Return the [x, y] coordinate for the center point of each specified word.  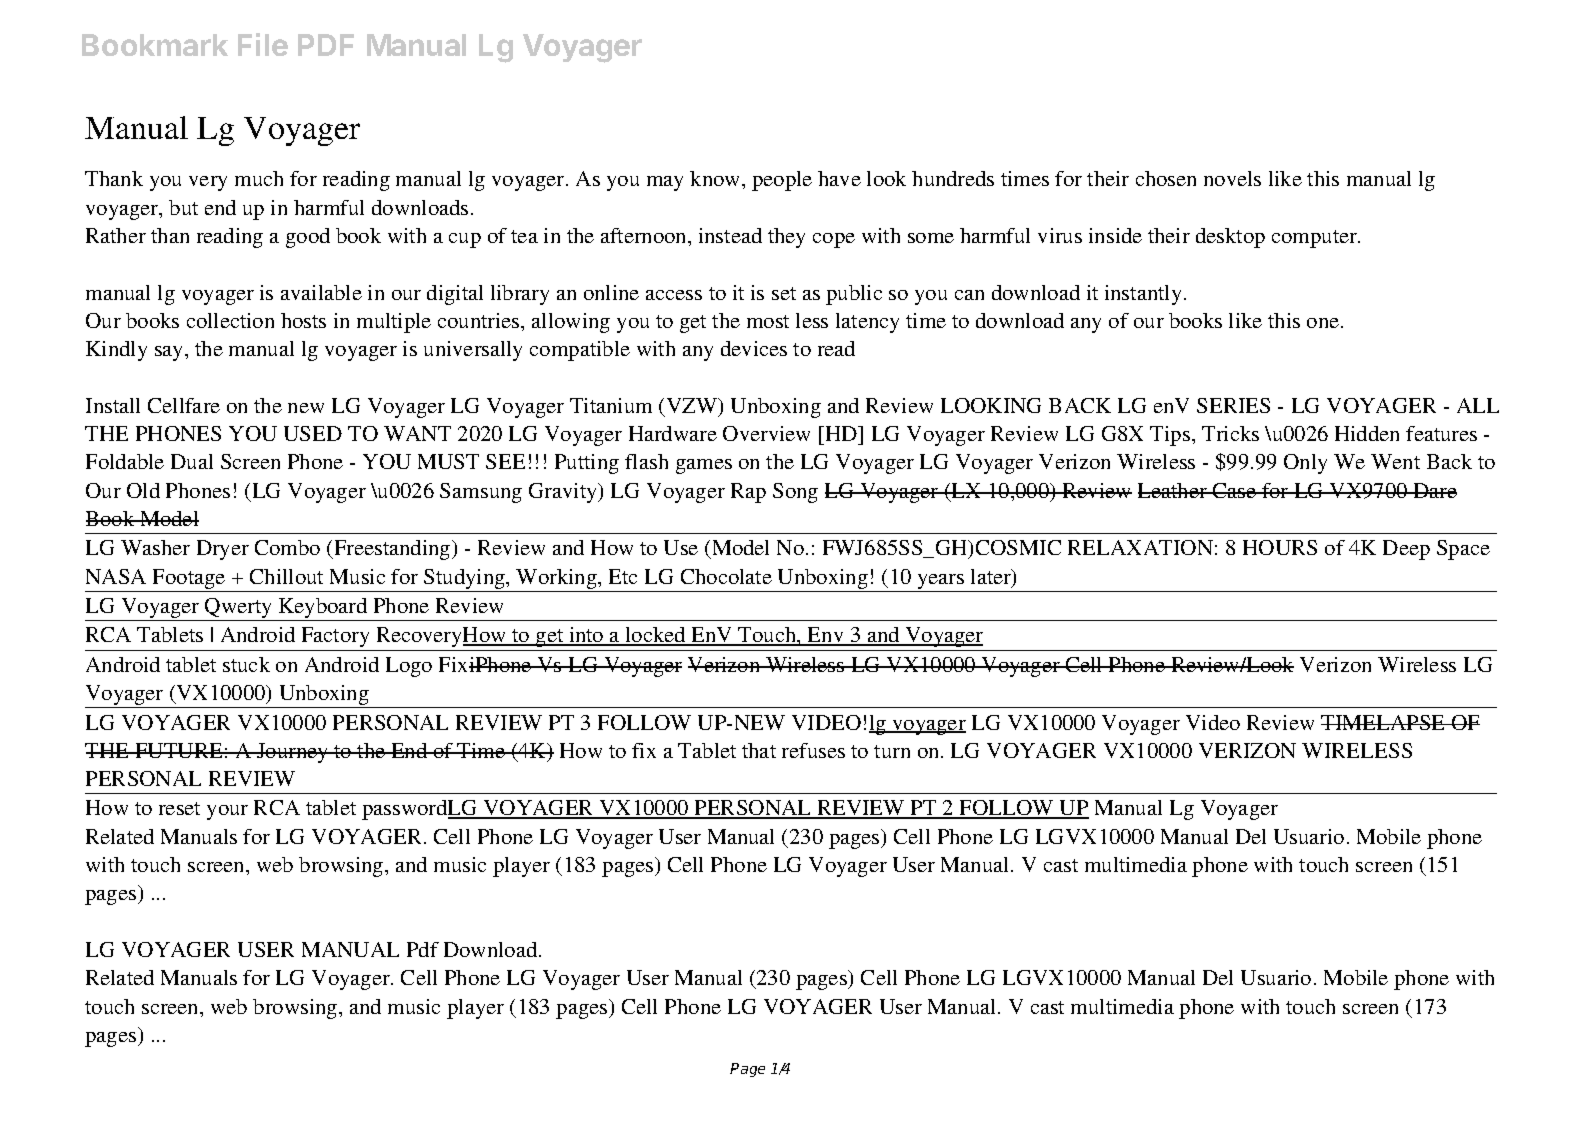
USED [313, 433]
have [839, 178]
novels [1232, 178]
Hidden [1367, 433]
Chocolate [726, 576]
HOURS [1280, 547]
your [227, 812]
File [263, 44]
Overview [766, 433]
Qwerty [239, 609]
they [786, 238]
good [308, 238]
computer [1315, 239]
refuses [813, 750]
